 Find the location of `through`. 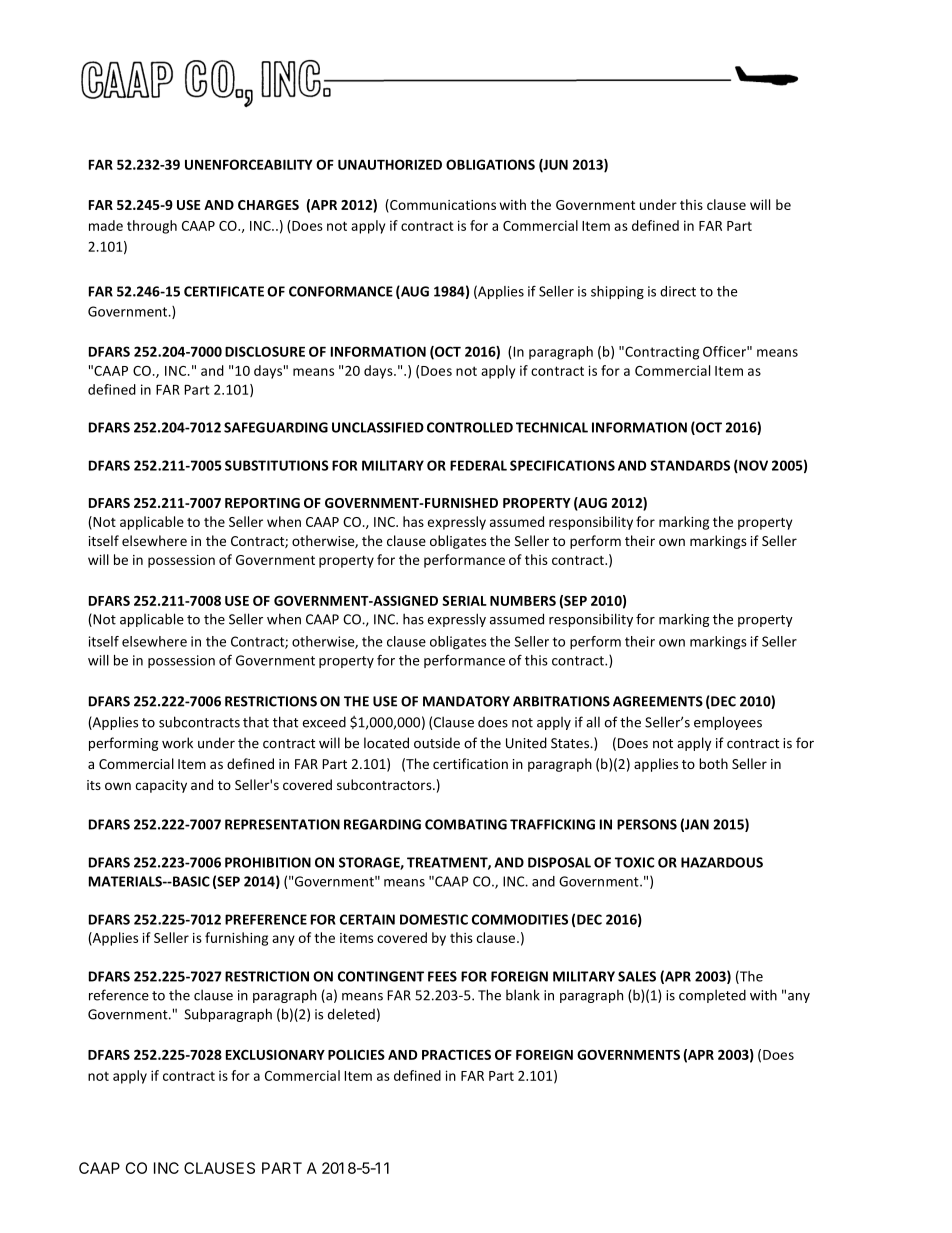

through is located at coordinates (152, 227).
